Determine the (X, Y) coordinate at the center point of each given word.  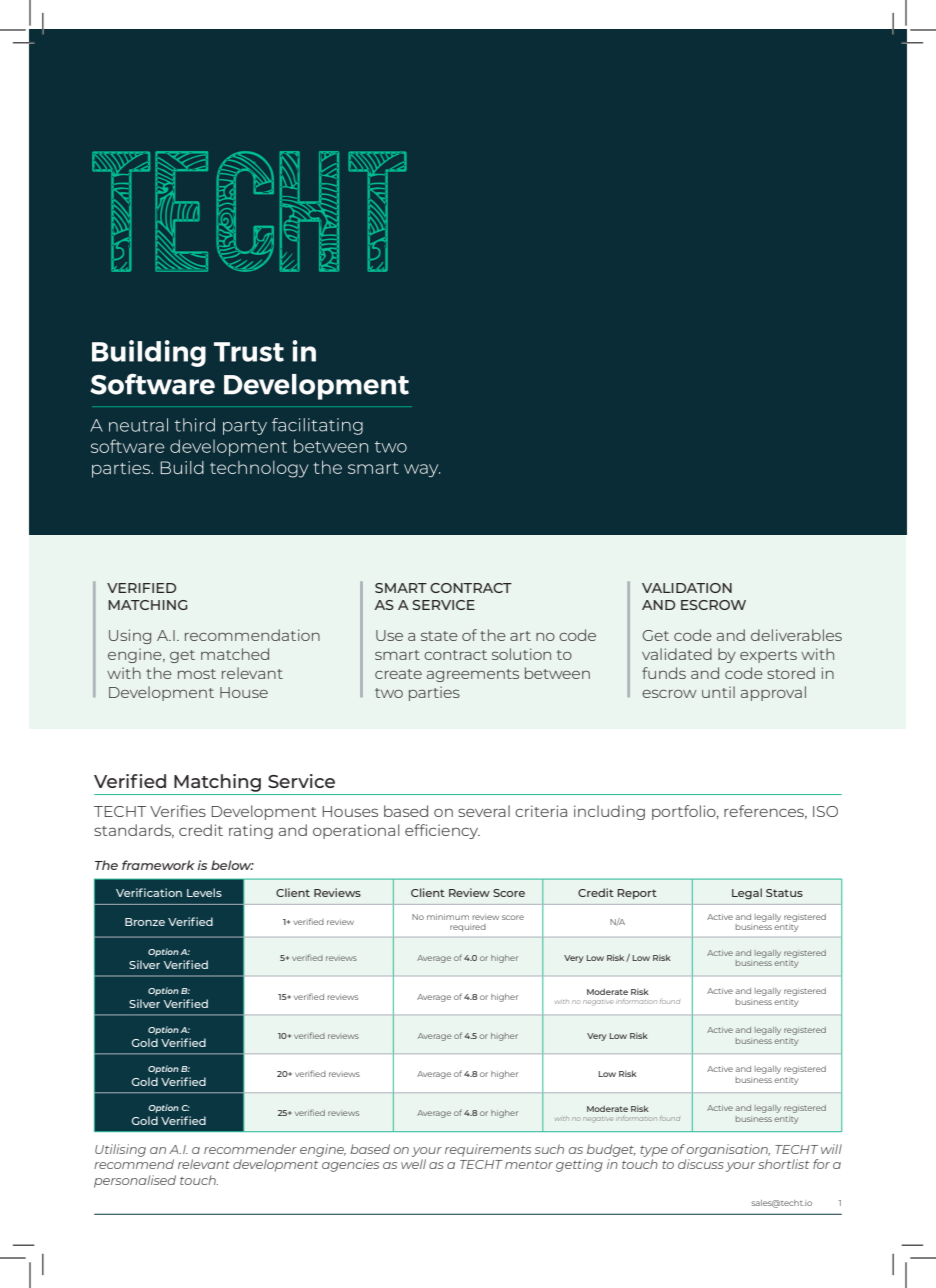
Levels (204, 892)
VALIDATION (687, 588)
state (439, 636)
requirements (488, 1150)
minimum (448, 917)
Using (130, 636)
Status (784, 893)
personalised (135, 1181)
